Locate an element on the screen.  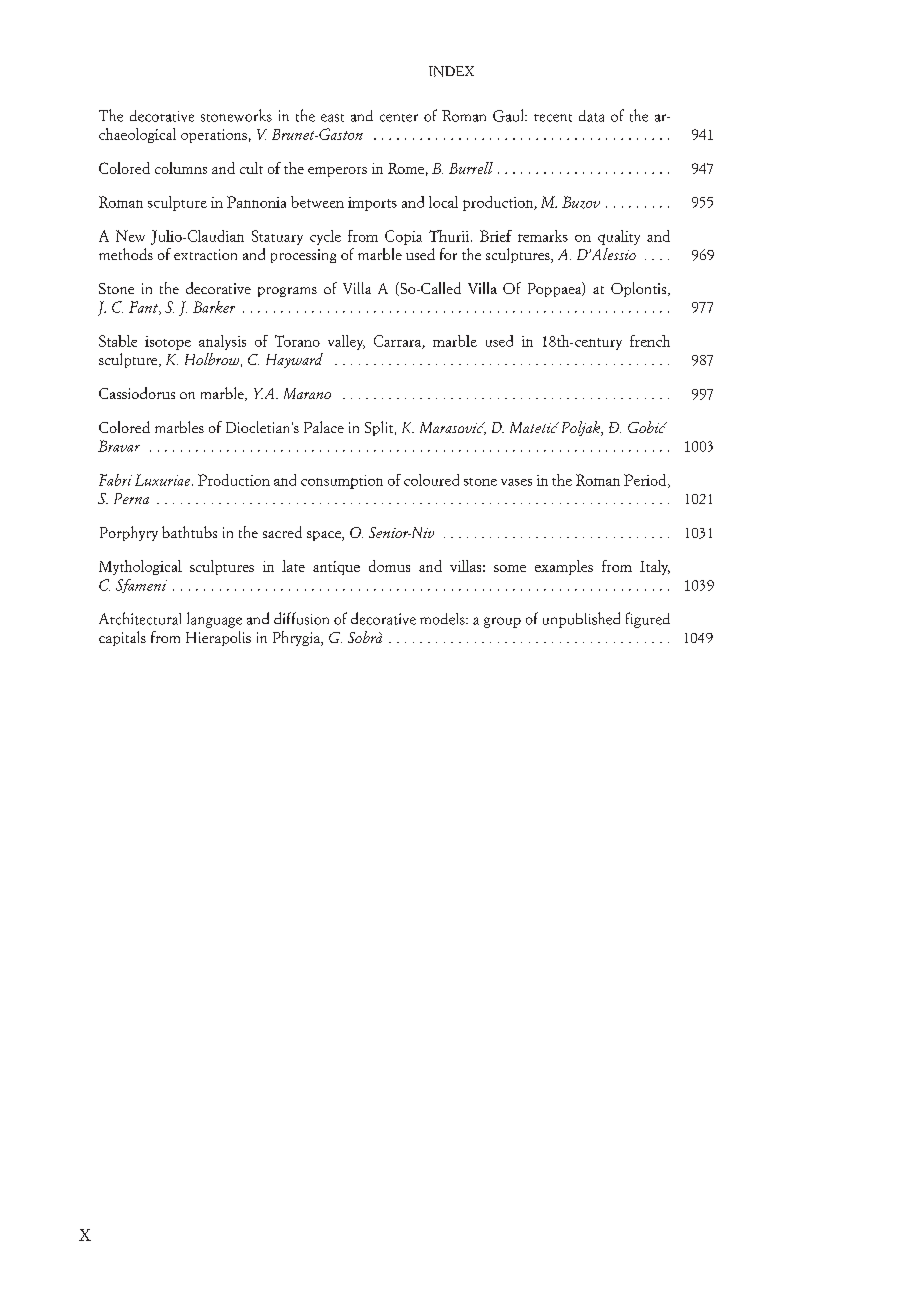
french is located at coordinates (650, 341).
